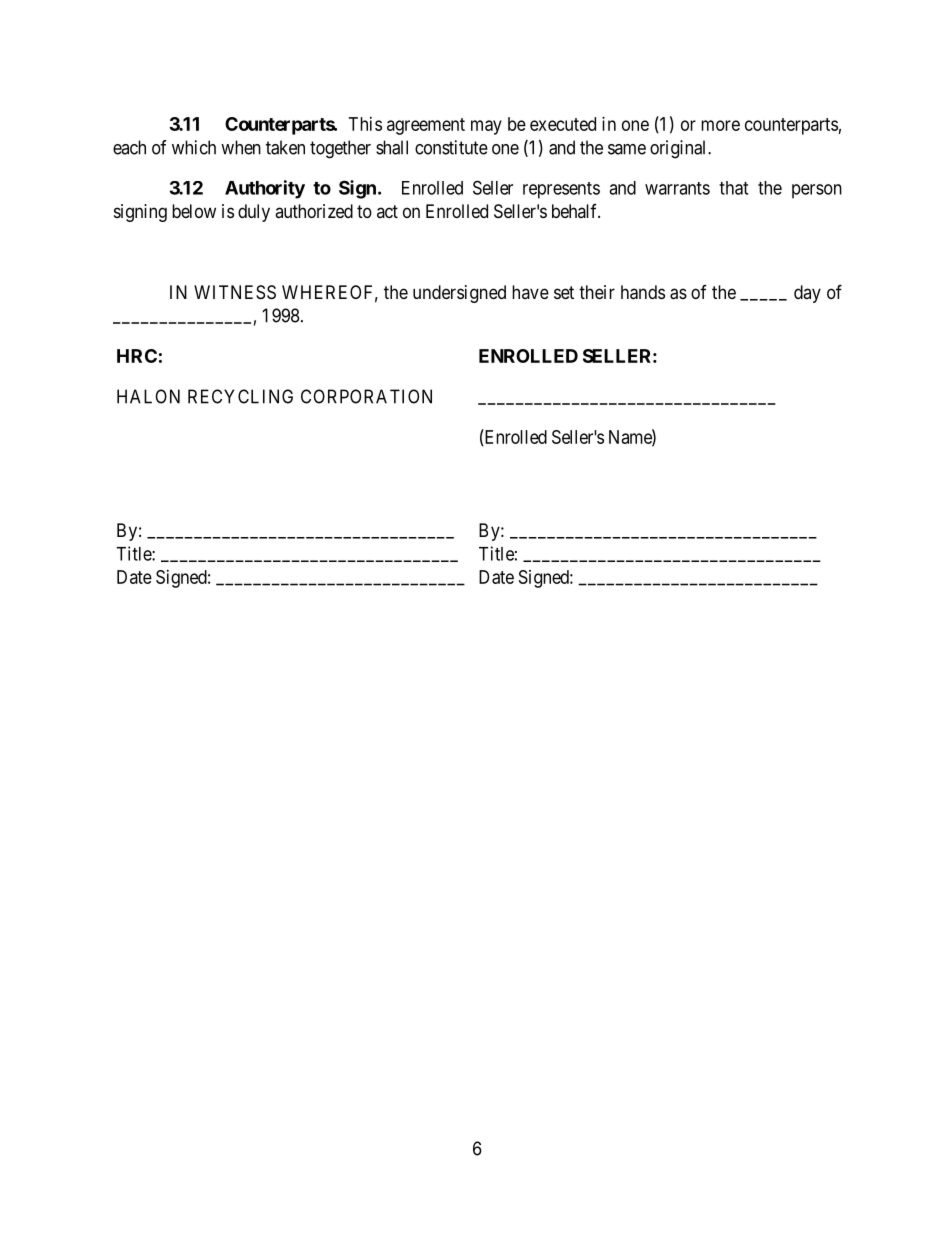 The image size is (952, 1233). I want to click on hands, so click(643, 292).
